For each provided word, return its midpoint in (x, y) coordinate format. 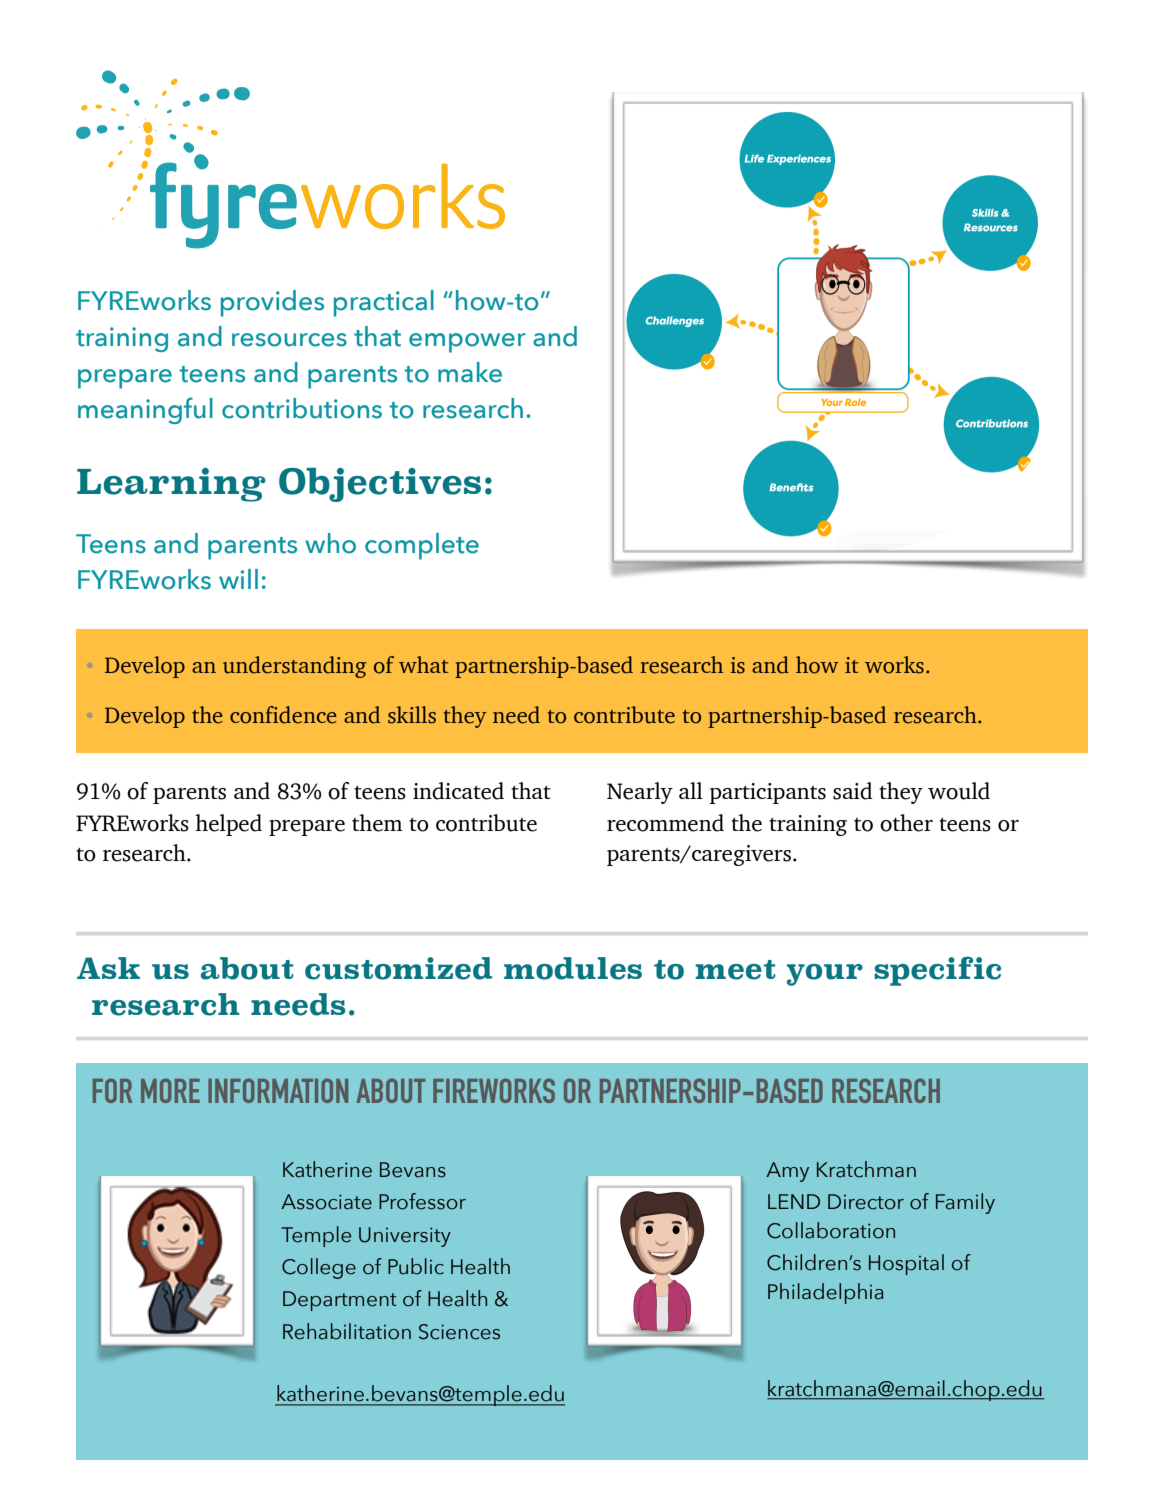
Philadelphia (826, 1293)
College (319, 1268)
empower (467, 343)
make (470, 372)
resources (289, 340)
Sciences (459, 1332)
